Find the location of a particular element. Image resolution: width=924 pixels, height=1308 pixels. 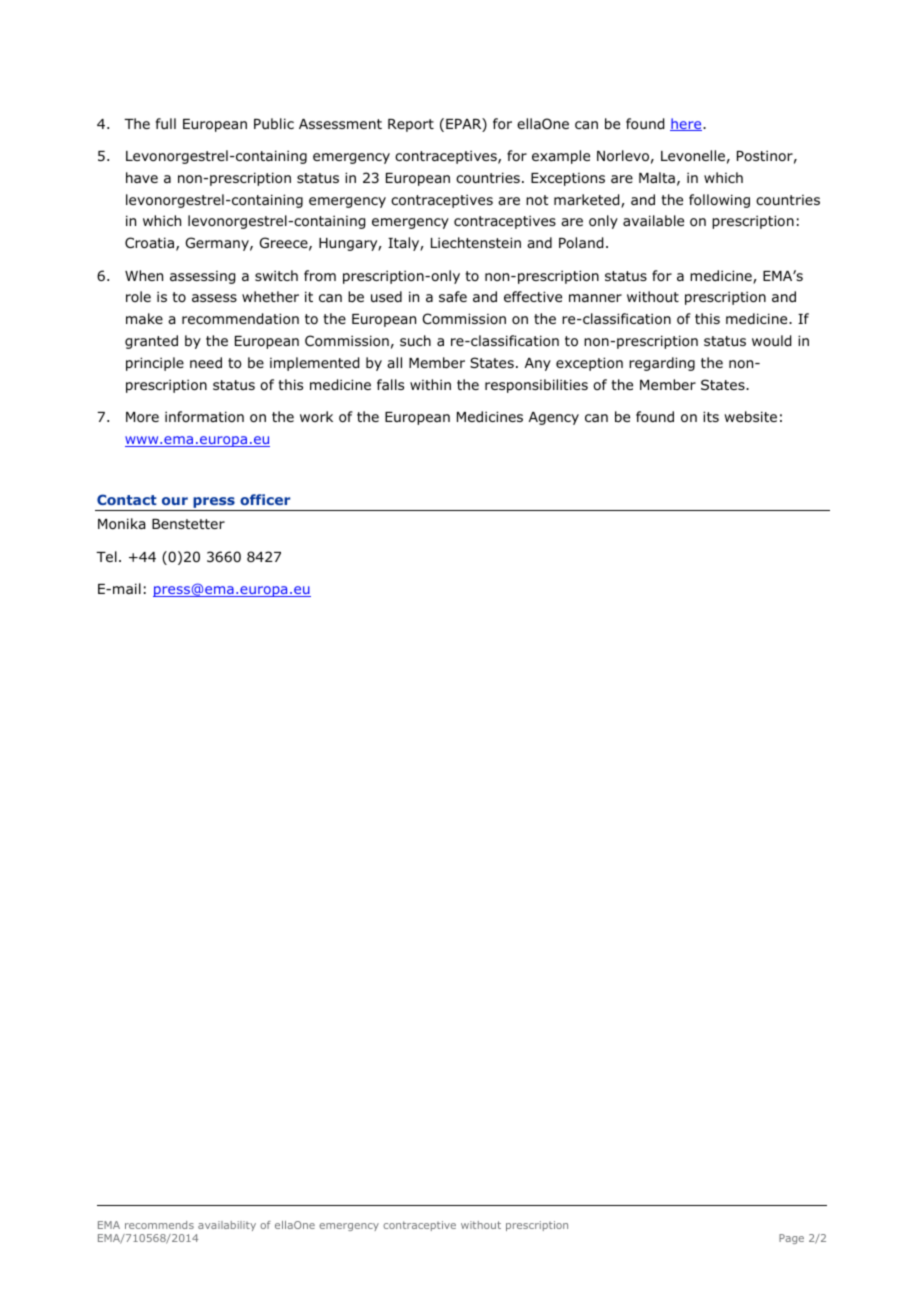

recommends is located at coordinates (159, 1225).
